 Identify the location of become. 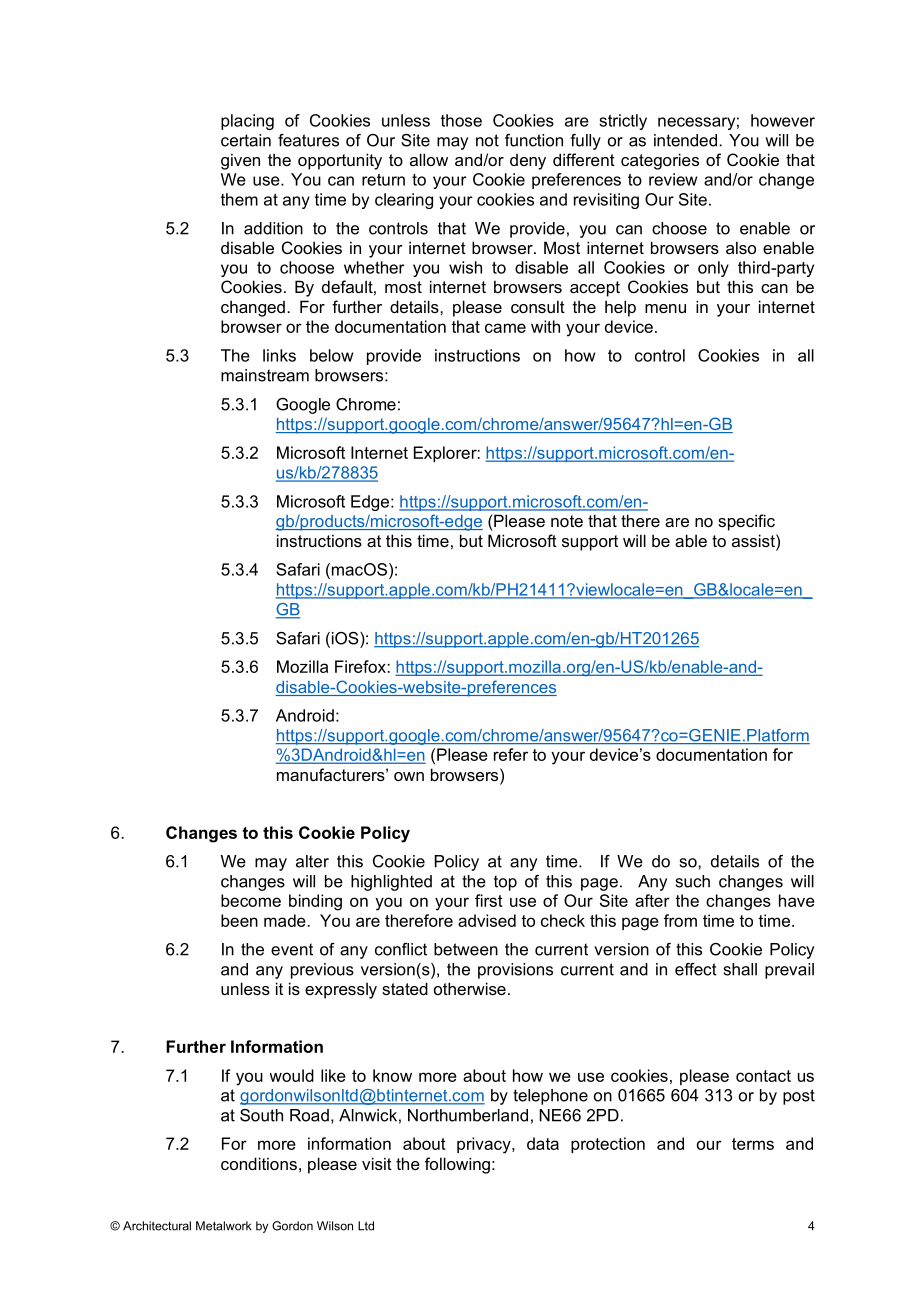
(251, 900).
